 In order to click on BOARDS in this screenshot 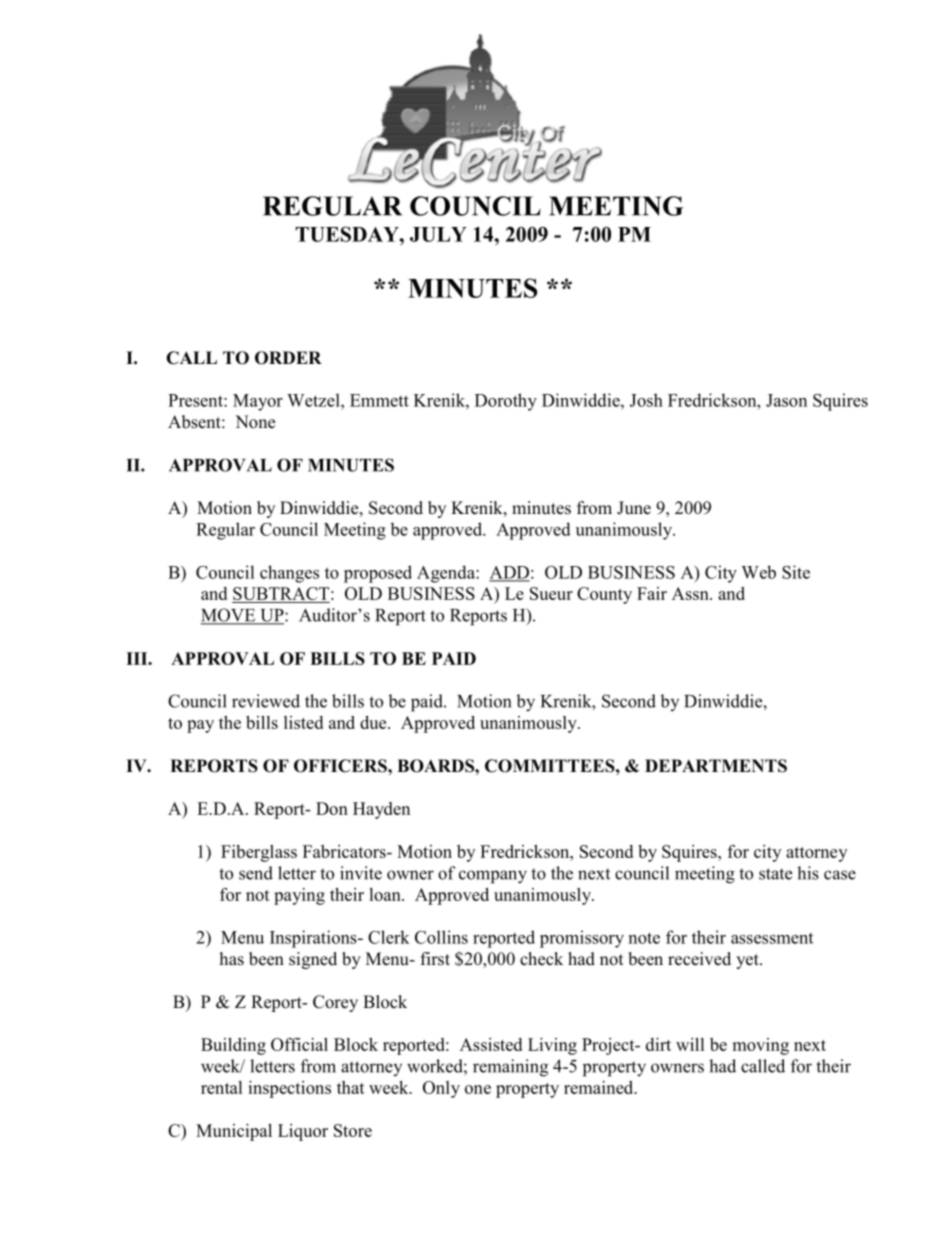, I will do `click(436, 766)`.
